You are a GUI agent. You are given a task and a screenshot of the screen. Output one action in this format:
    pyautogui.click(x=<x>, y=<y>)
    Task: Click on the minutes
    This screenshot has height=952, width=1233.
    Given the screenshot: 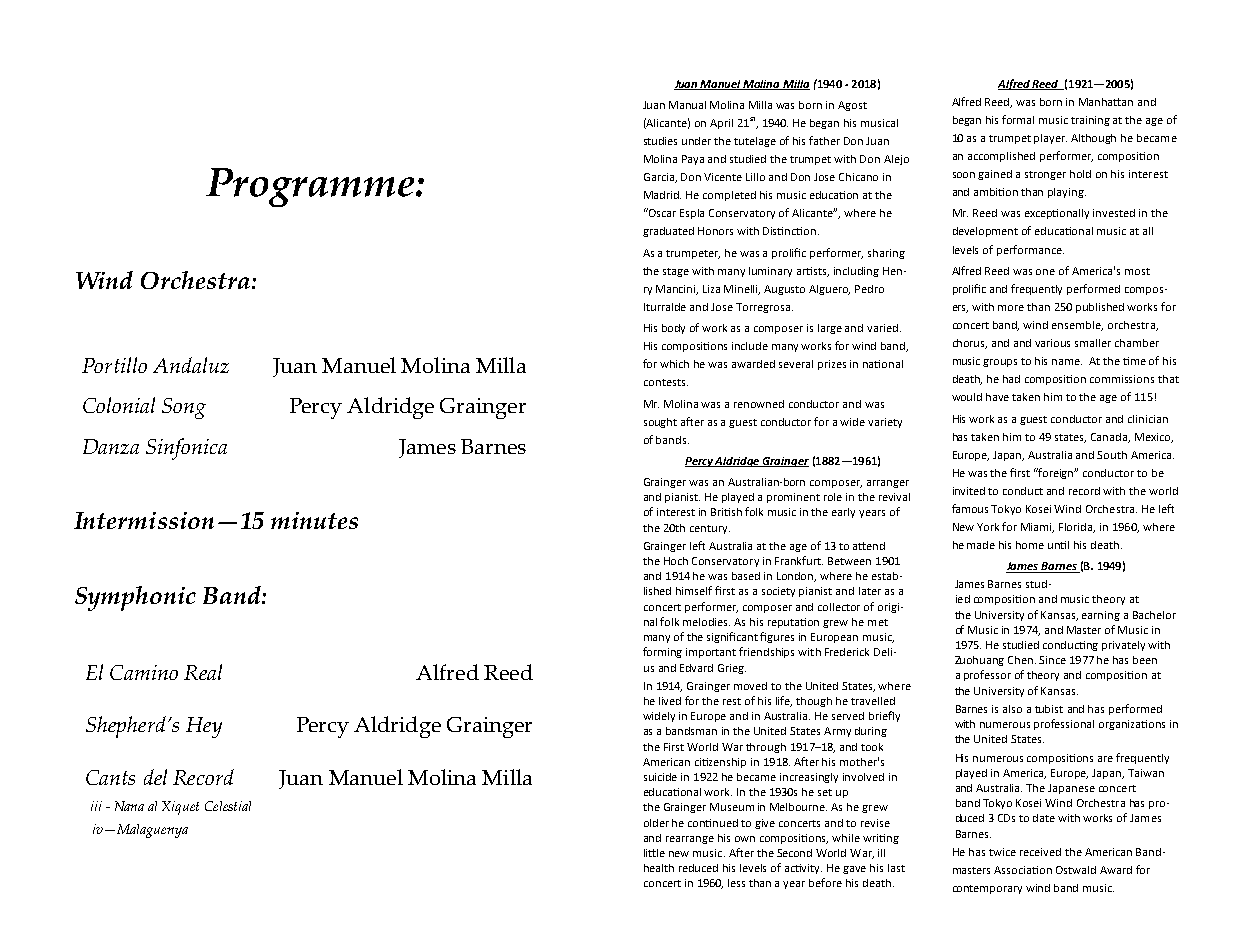 What is the action you would take?
    pyautogui.click(x=314, y=520)
